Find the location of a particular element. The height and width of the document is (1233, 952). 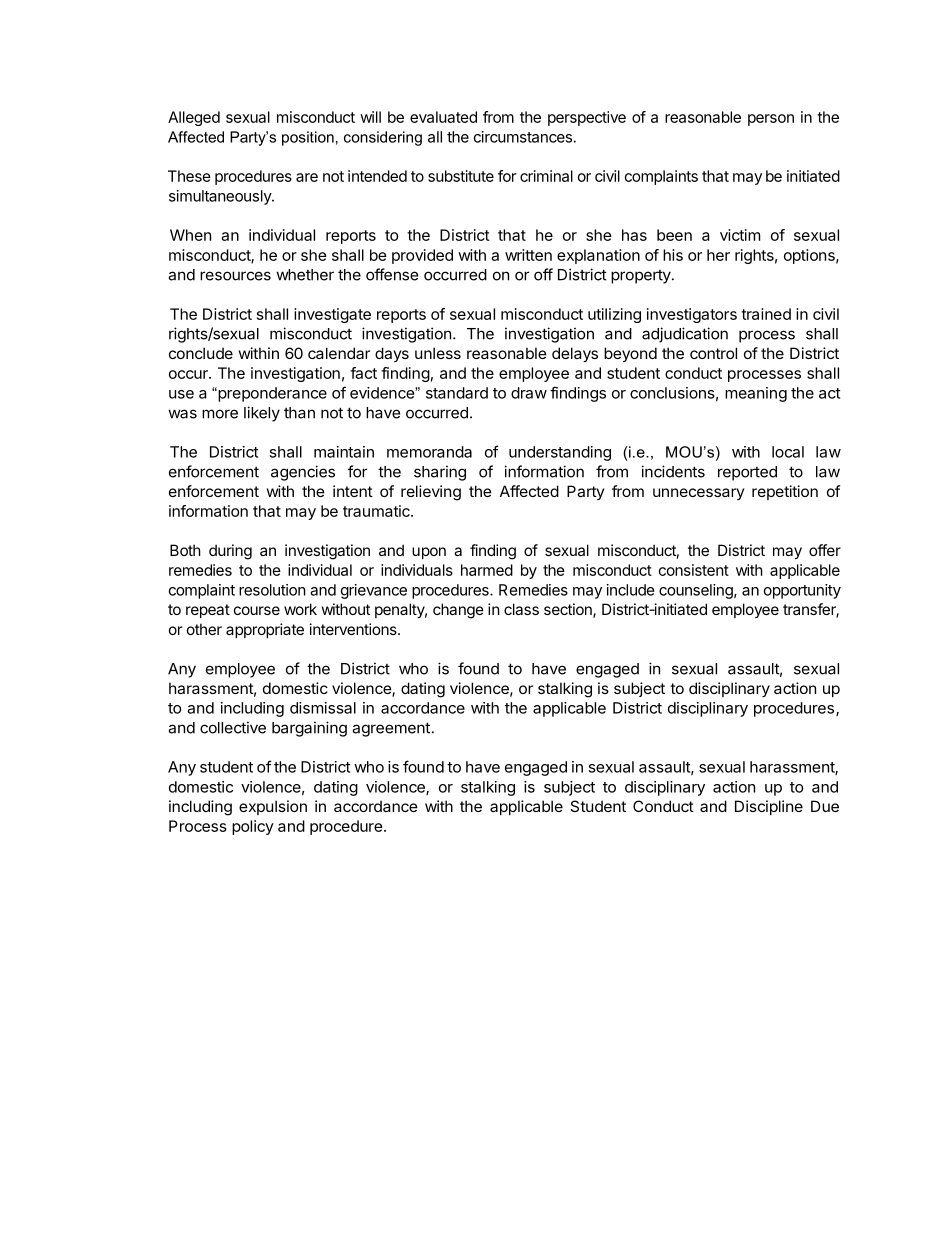

draw is located at coordinates (529, 393).
